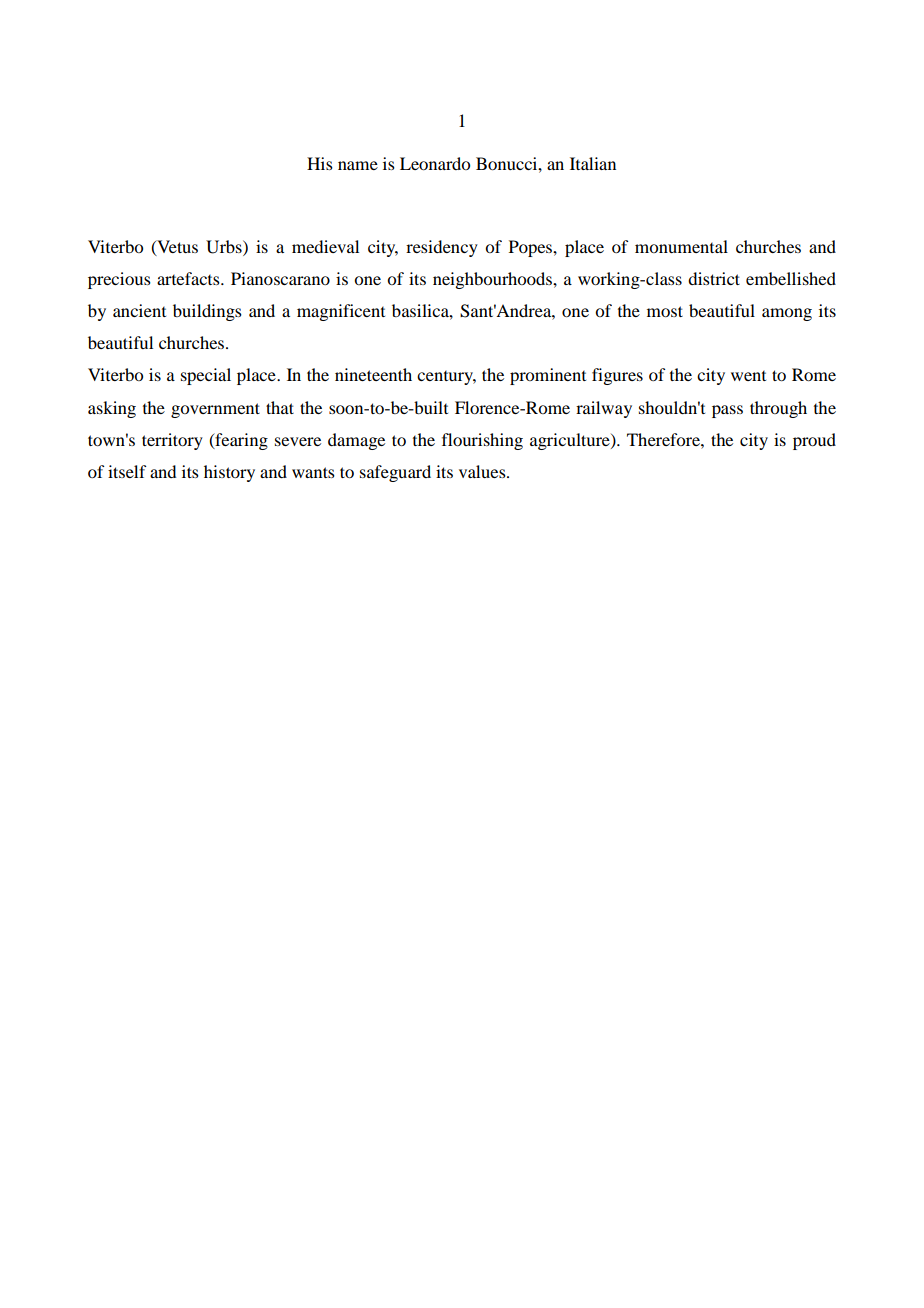  What do you see at coordinates (229, 473) in the image?
I see `history` at bounding box center [229, 473].
